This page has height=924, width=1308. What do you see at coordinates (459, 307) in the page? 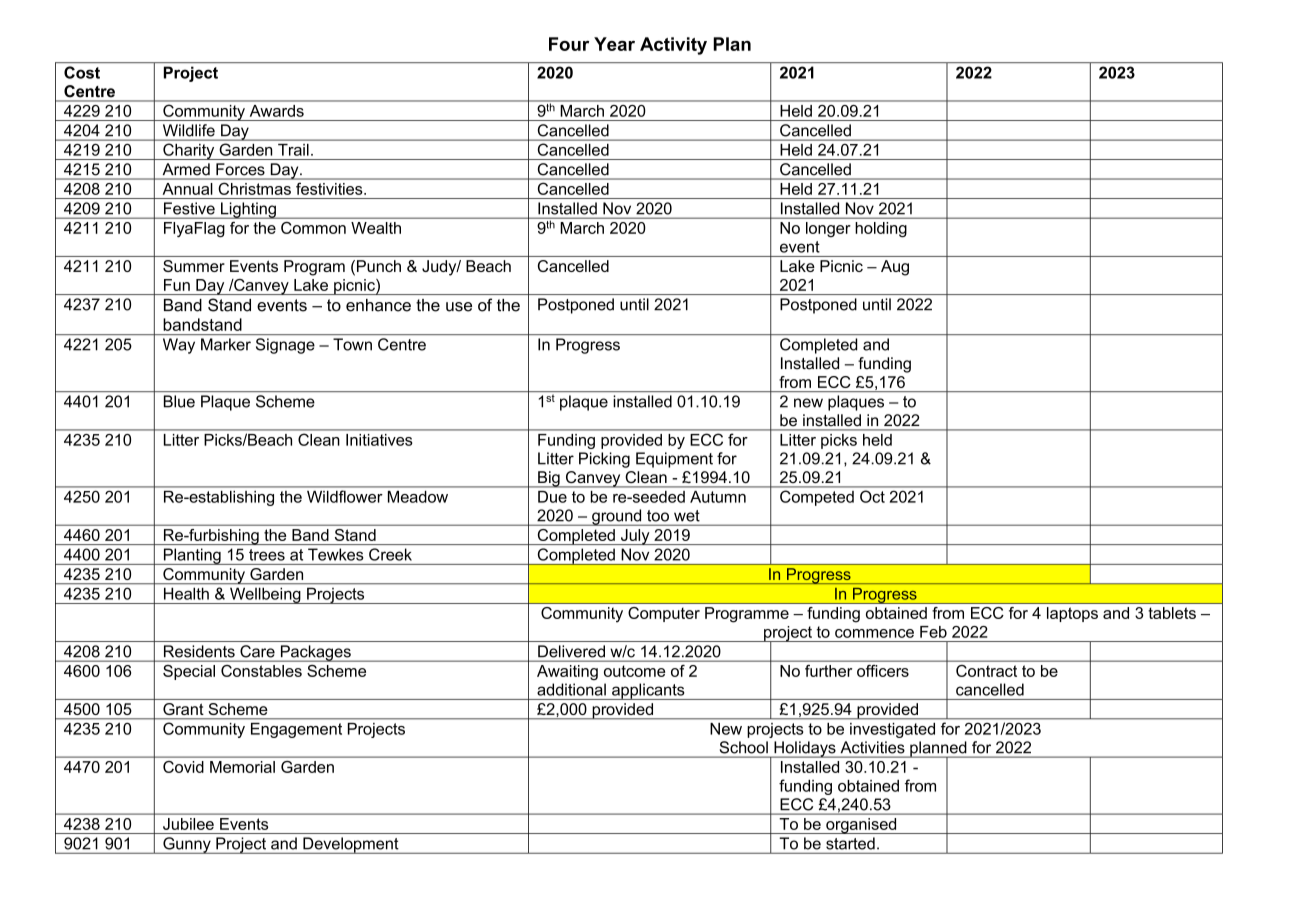
I see `use` at bounding box center [459, 307].
